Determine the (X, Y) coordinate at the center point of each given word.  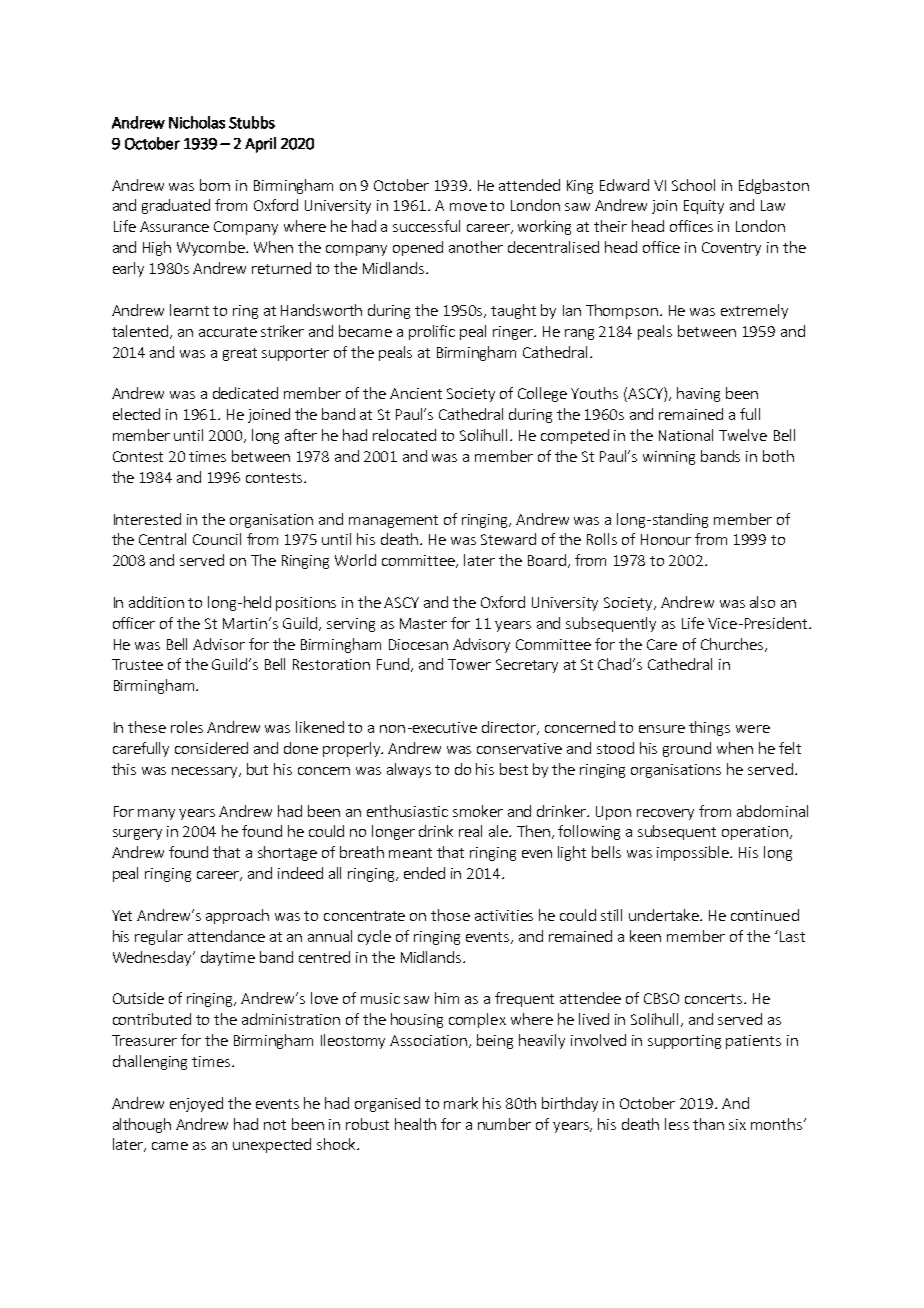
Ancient (416, 393)
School (693, 185)
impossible (694, 853)
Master (423, 623)
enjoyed (196, 1104)
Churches (732, 644)
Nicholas (197, 122)
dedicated (245, 393)
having (698, 394)
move (468, 207)
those (450, 915)
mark (461, 1103)
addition (156, 602)
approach (237, 916)
